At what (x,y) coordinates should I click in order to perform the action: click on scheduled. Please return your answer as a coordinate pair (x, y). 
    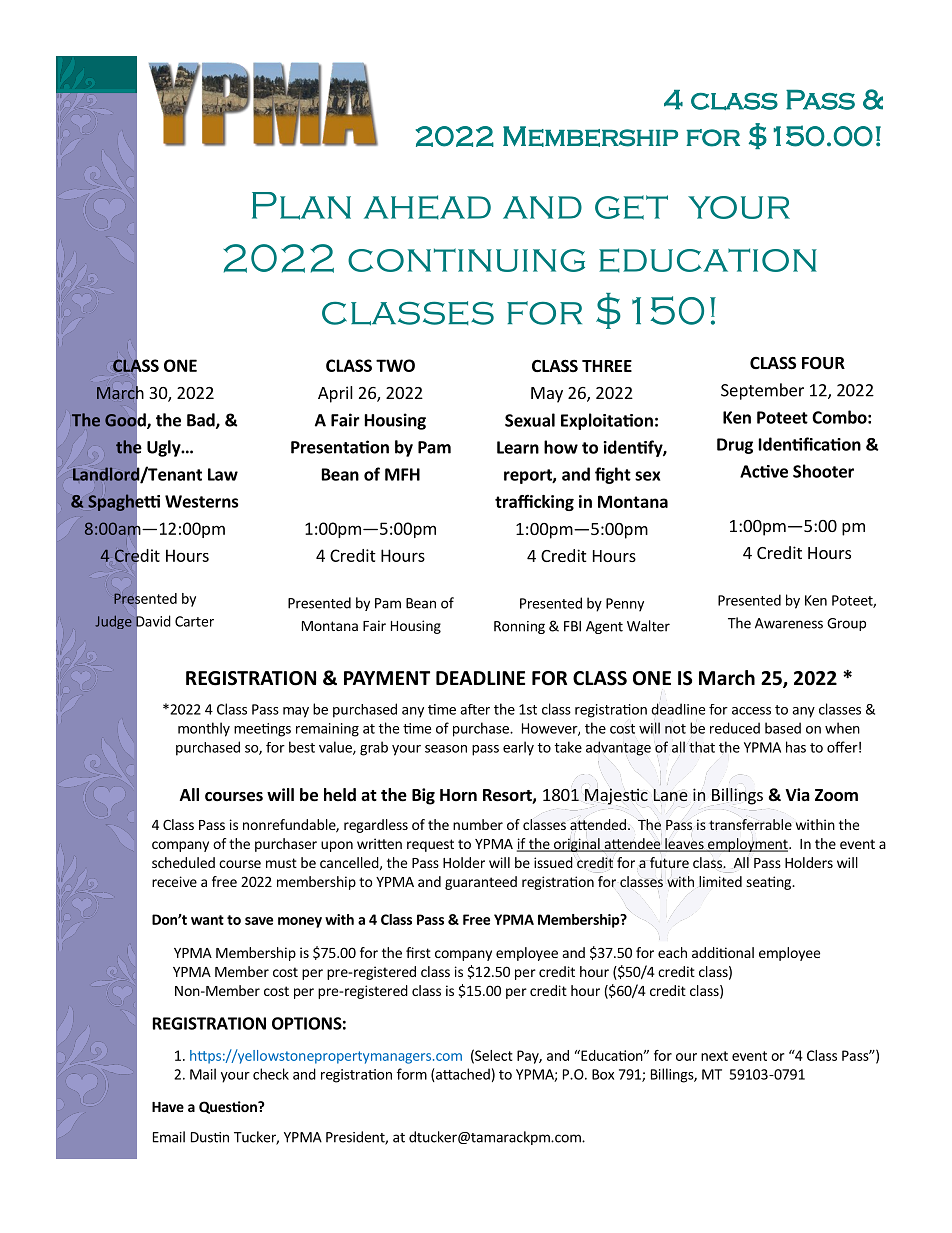
    Looking at the image, I should click on (183, 862).
